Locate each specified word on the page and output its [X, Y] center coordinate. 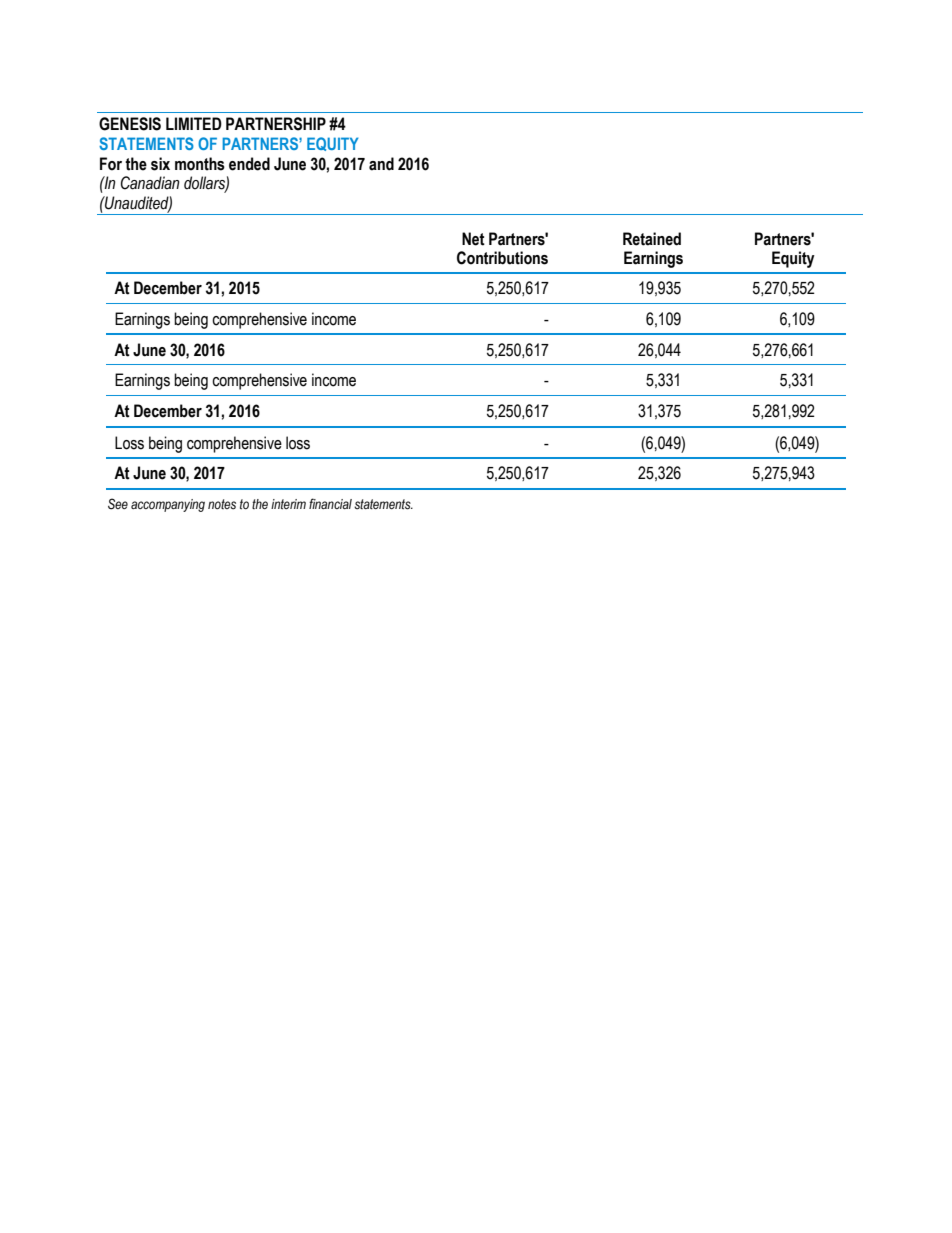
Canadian [150, 183]
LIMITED [194, 123]
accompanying [168, 505]
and [381, 164]
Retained [652, 239]
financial [330, 503]
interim [288, 504]
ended [249, 164]
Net [473, 239]
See [118, 504]
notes [222, 504]
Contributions [502, 258]
